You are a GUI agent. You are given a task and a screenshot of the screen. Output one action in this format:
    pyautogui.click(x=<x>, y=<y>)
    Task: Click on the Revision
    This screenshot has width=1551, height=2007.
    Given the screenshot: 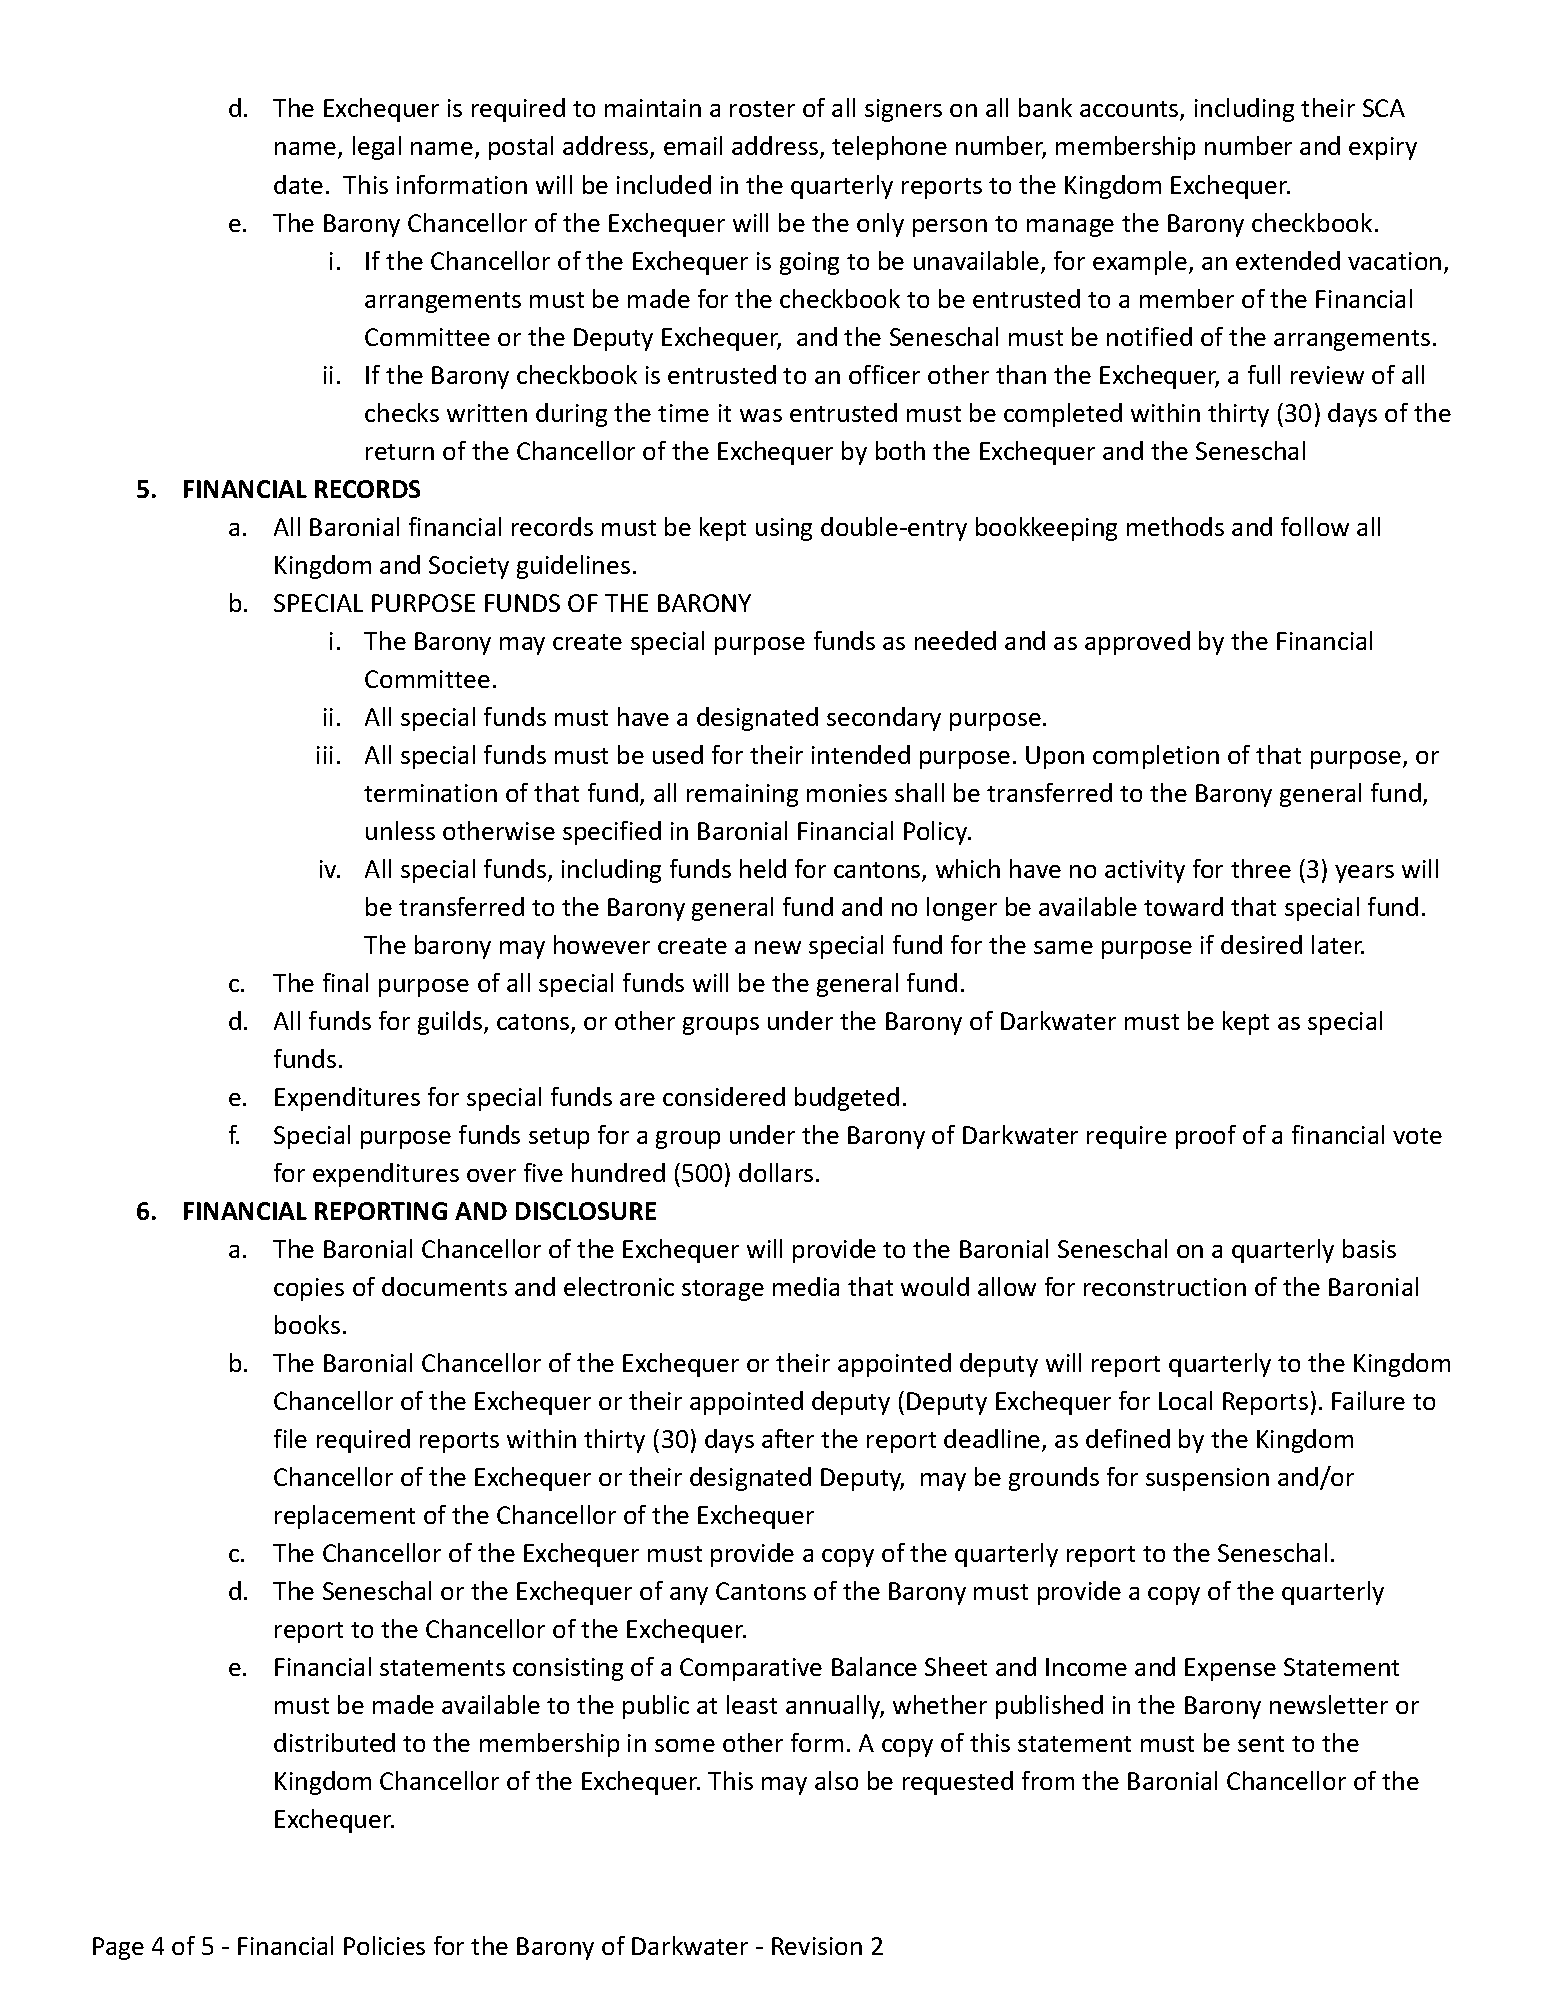 What is the action you would take?
    pyautogui.click(x=817, y=1946)
